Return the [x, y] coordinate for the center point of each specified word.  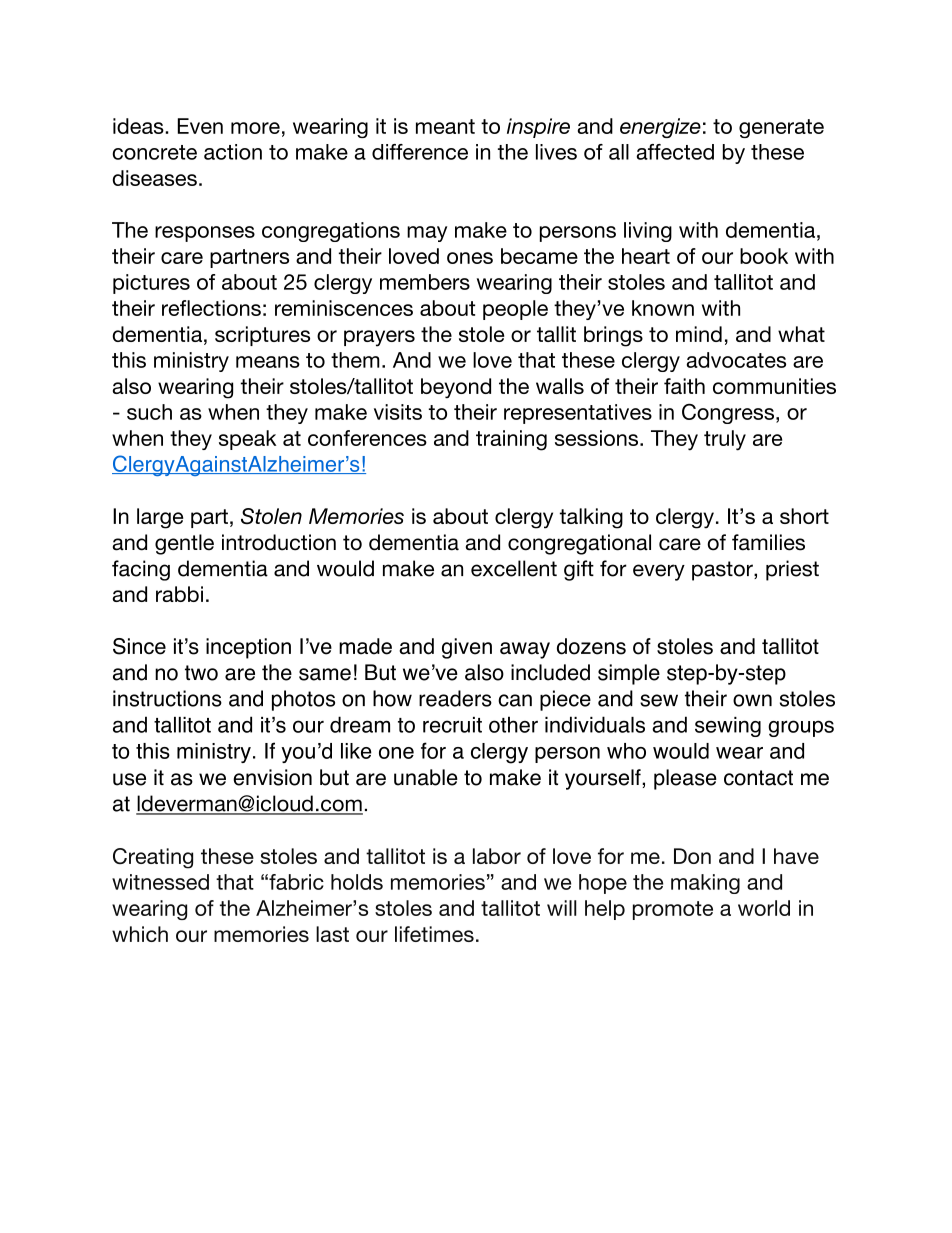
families [768, 542]
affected [675, 152]
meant [445, 126]
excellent [514, 568]
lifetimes [434, 934]
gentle [184, 544]
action [233, 152]
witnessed [160, 882]
